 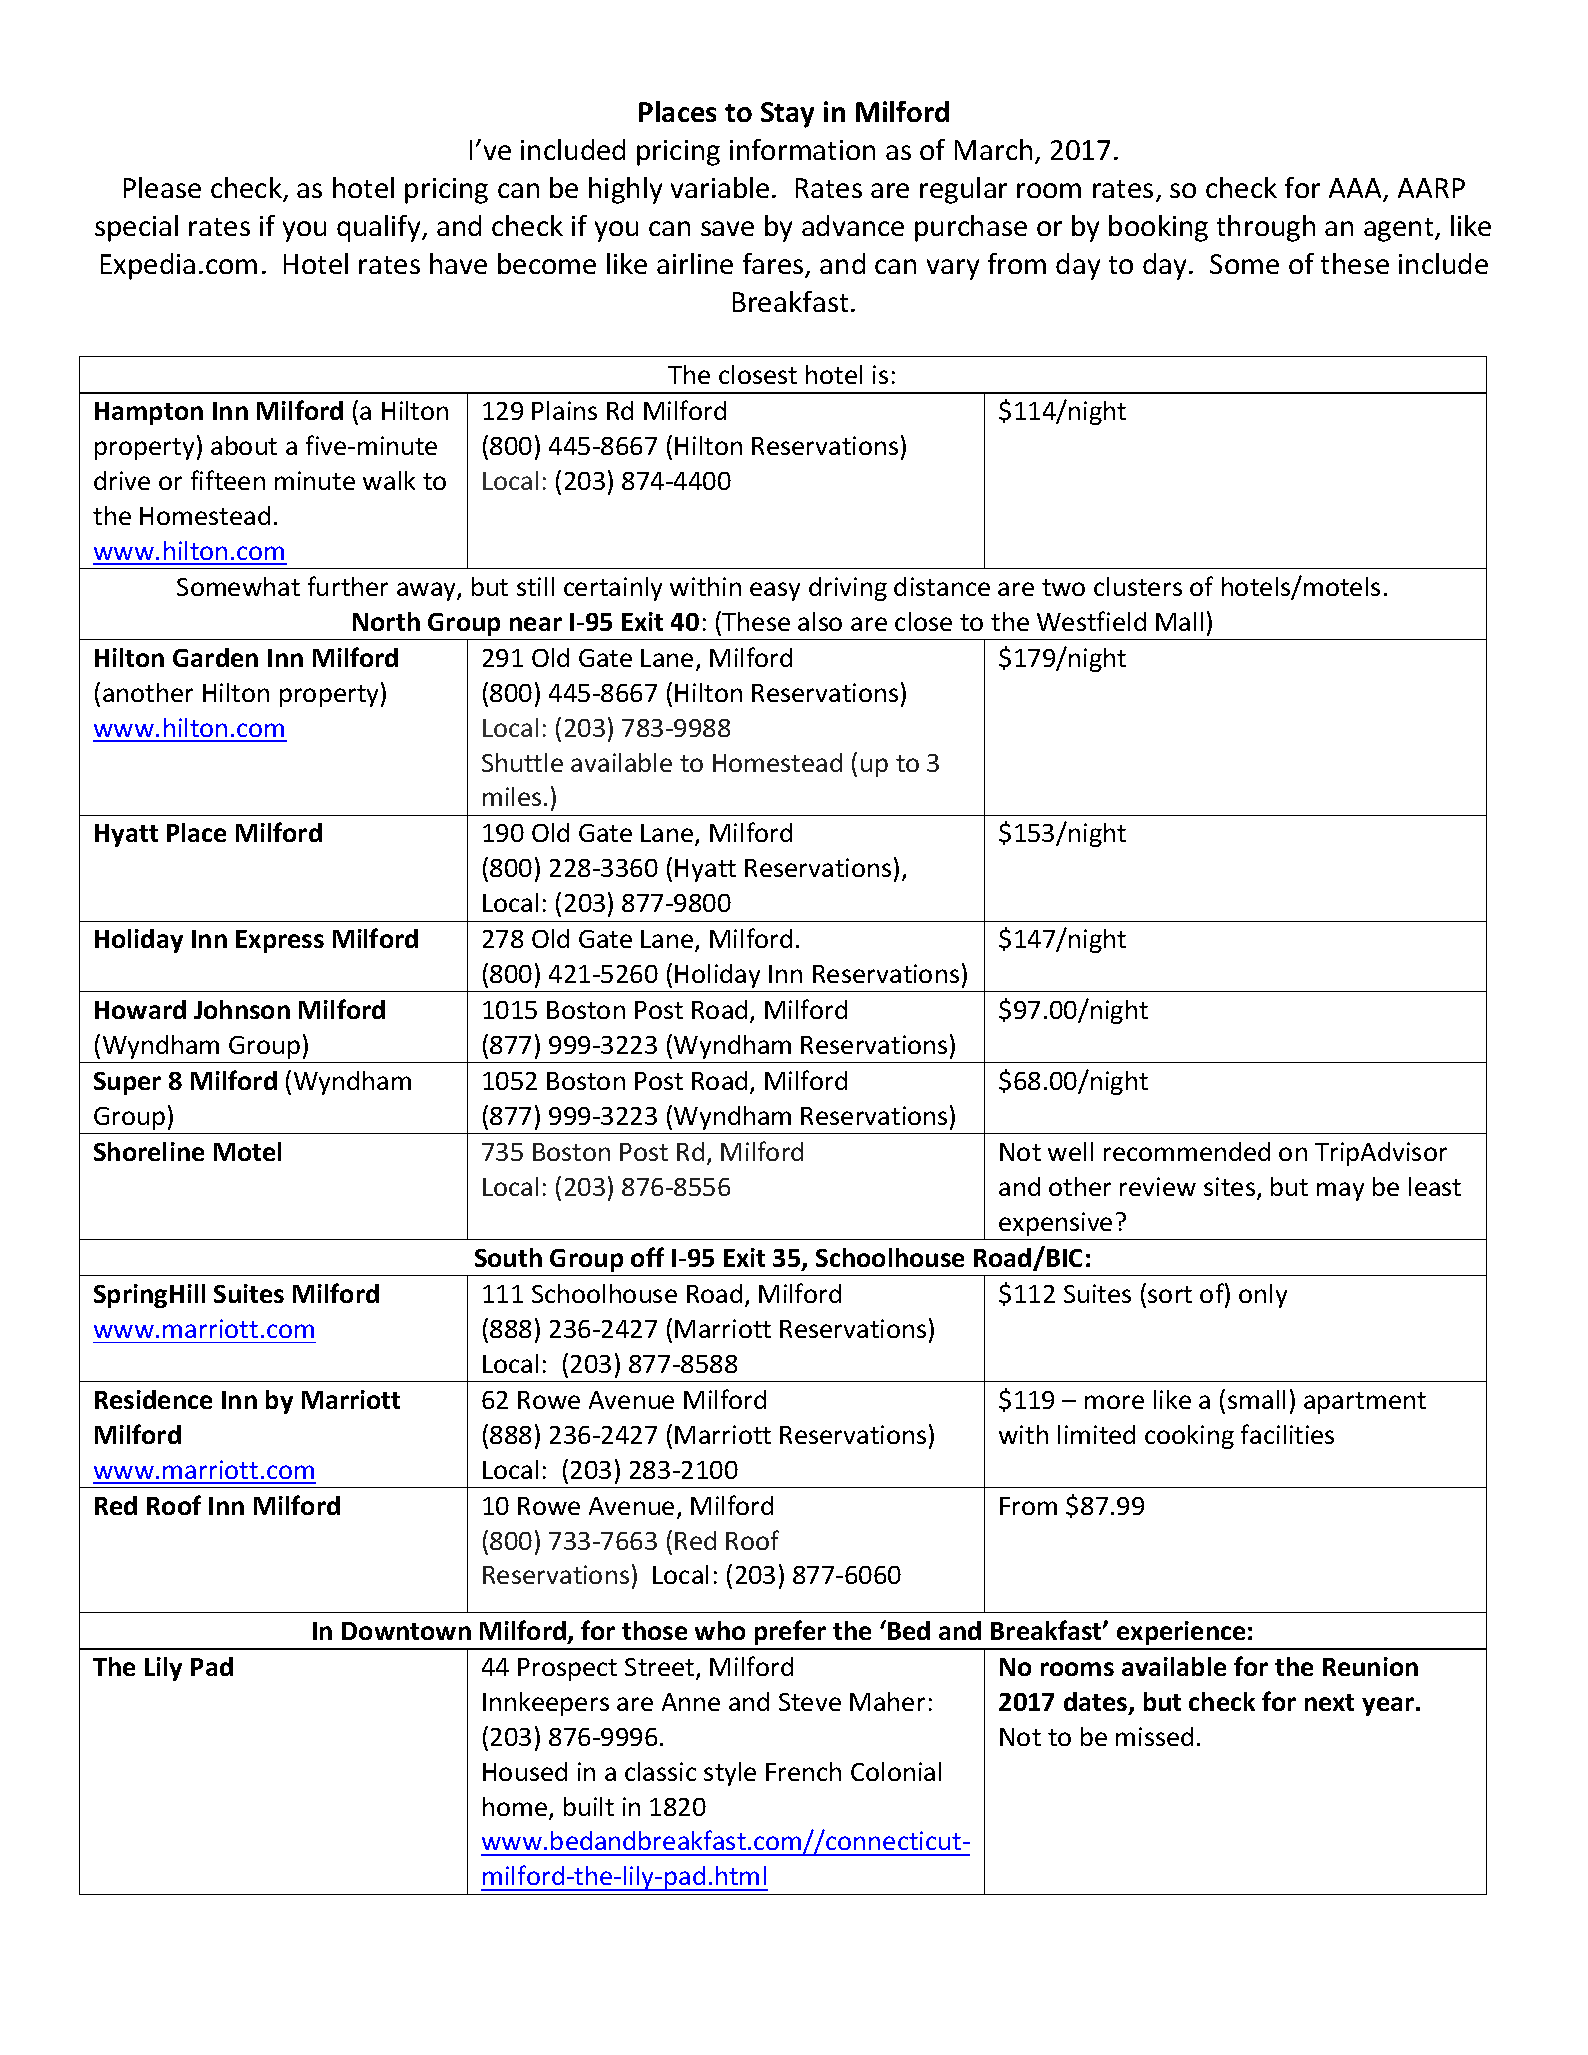 What do you see at coordinates (775, 591) in the image?
I see `easy` at bounding box center [775, 591].
